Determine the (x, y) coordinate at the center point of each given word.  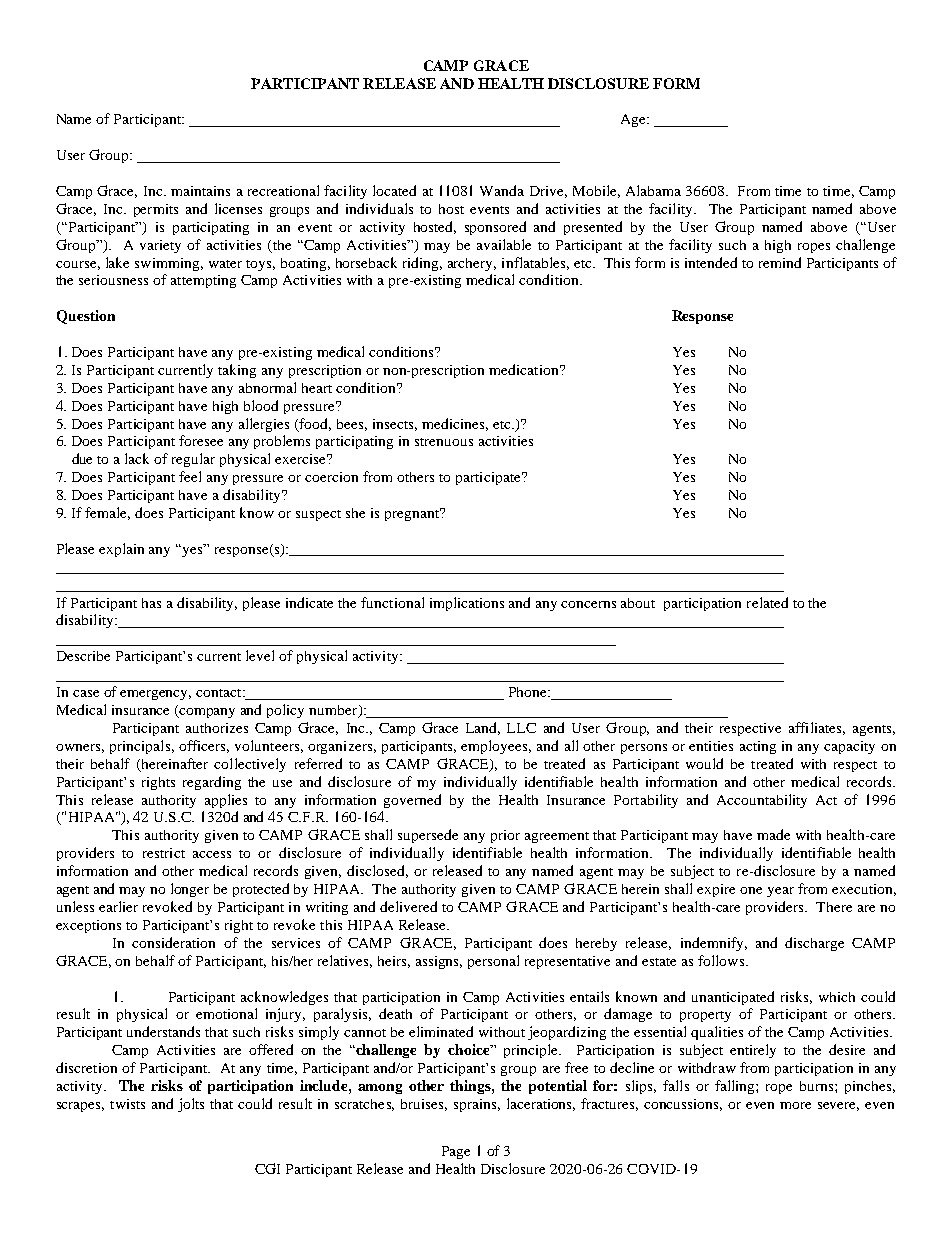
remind (780, 262)
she (355, 513)
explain (121, 550)
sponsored (495, 228)
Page (456, 1152)
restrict (164, 853)
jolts (191, 1105)
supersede (428, 836)
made (773, 834)
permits (156, 210)
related (767, 602)
